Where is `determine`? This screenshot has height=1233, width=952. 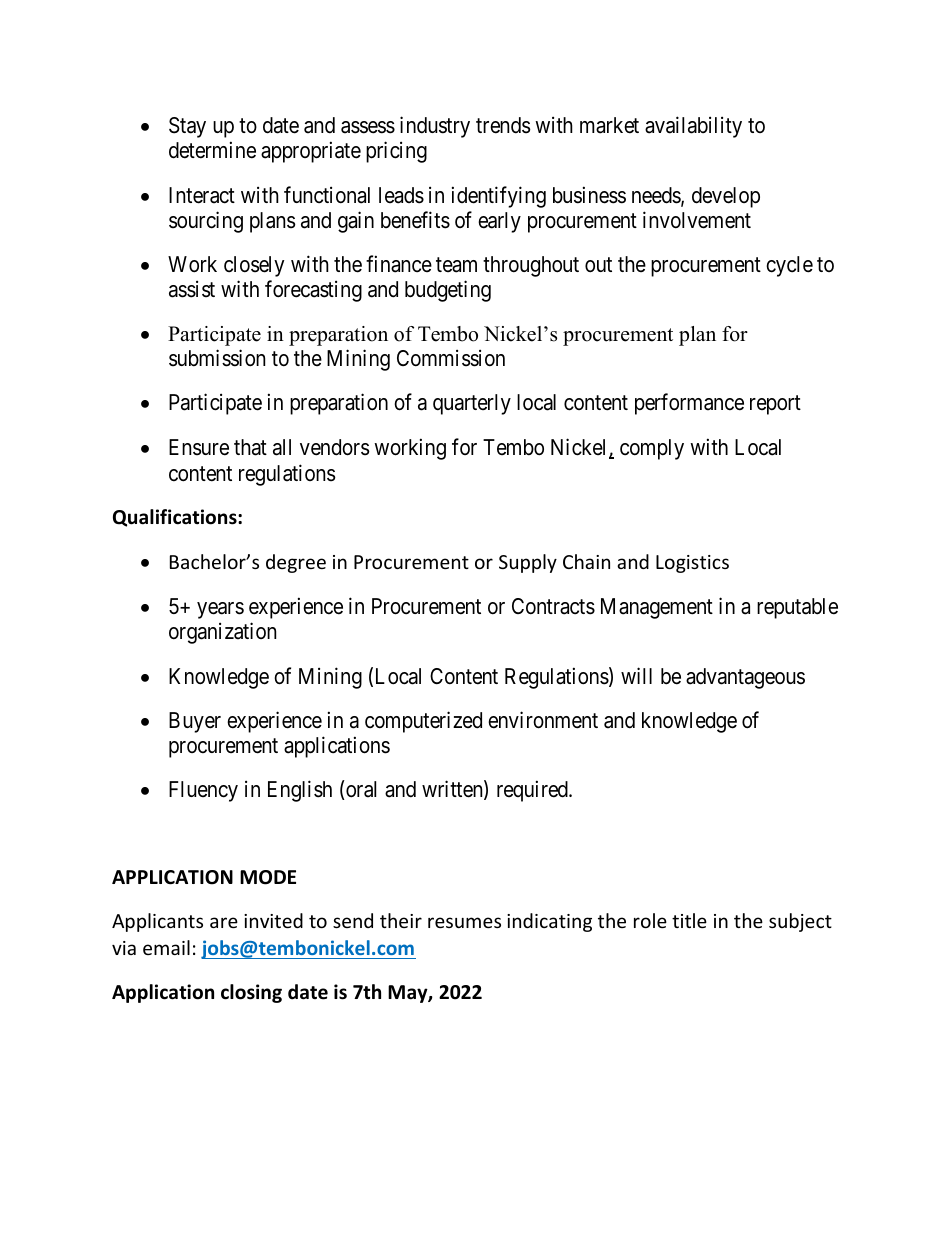 determine is located at coordinates (212, 150).
